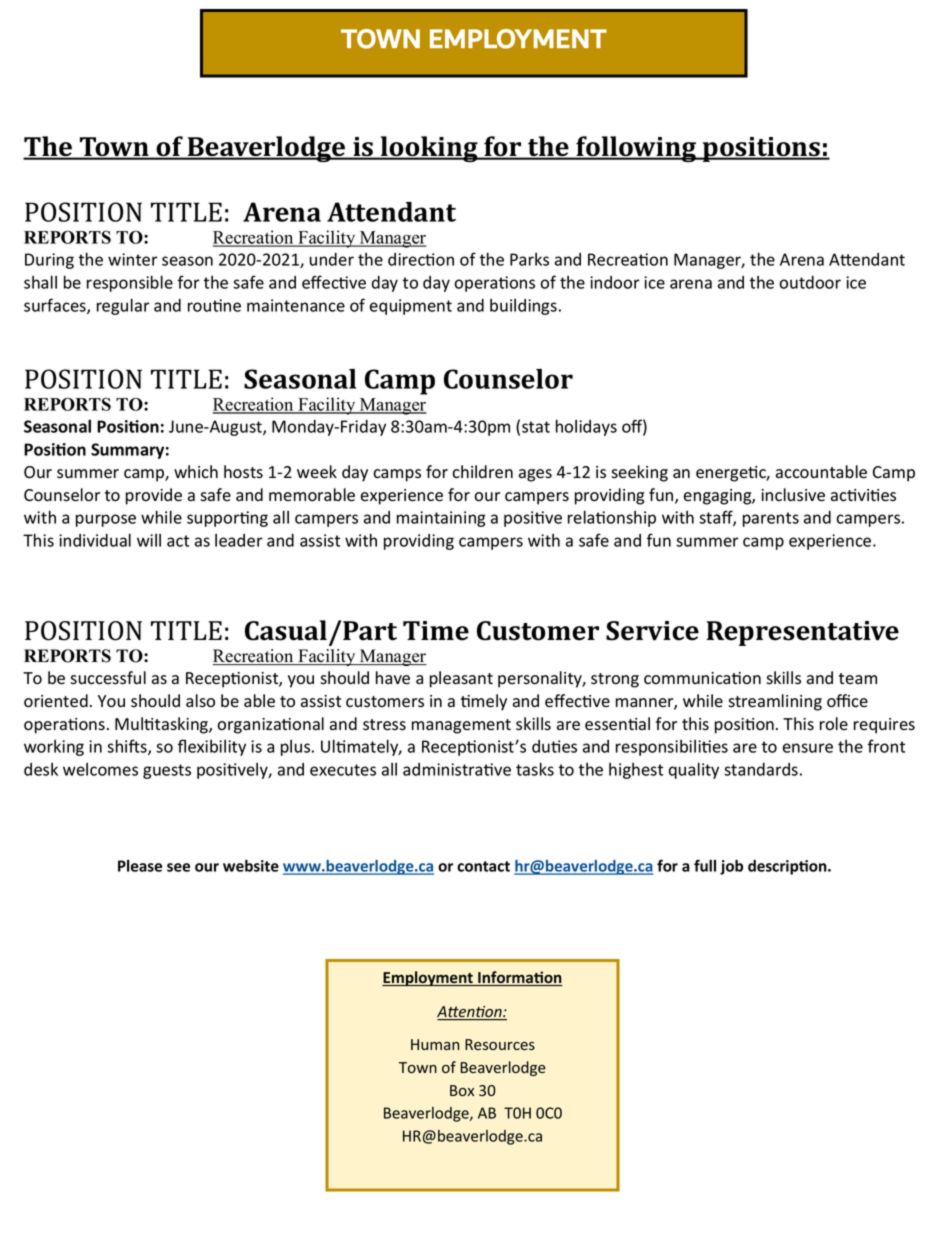 Image resolution: width=952 pixels, height=1233 pixels. Describe the element at coordinates (519, 978) in the page. I see `Information` at that location.
